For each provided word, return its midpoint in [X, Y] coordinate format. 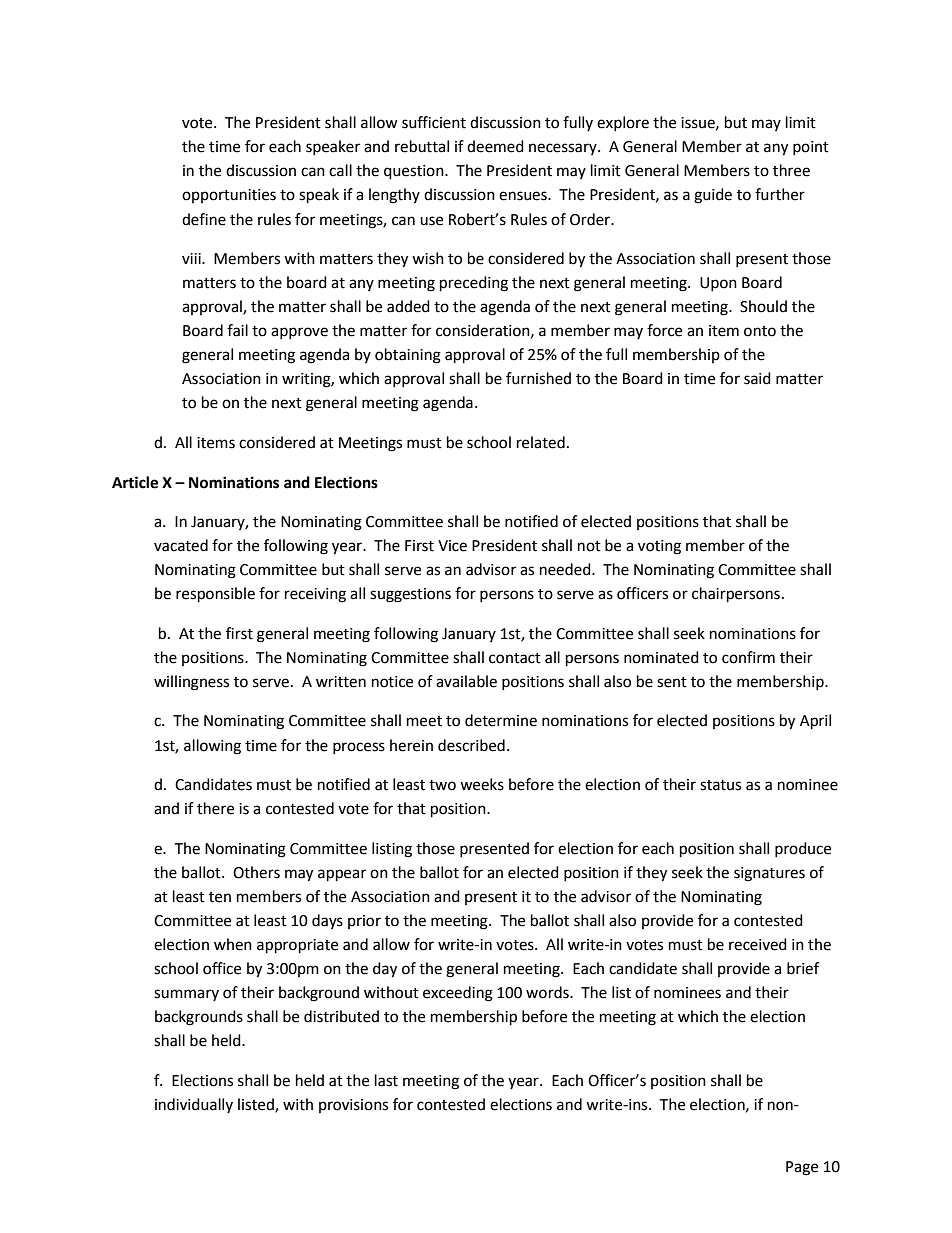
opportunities [229, 196]
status [720, 785]
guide [713, 196]
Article [135, 482]
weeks [482, 784]
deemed [495, 146]
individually [194, 1105]
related [541, 442]
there [215, 808]
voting [659, 547]
